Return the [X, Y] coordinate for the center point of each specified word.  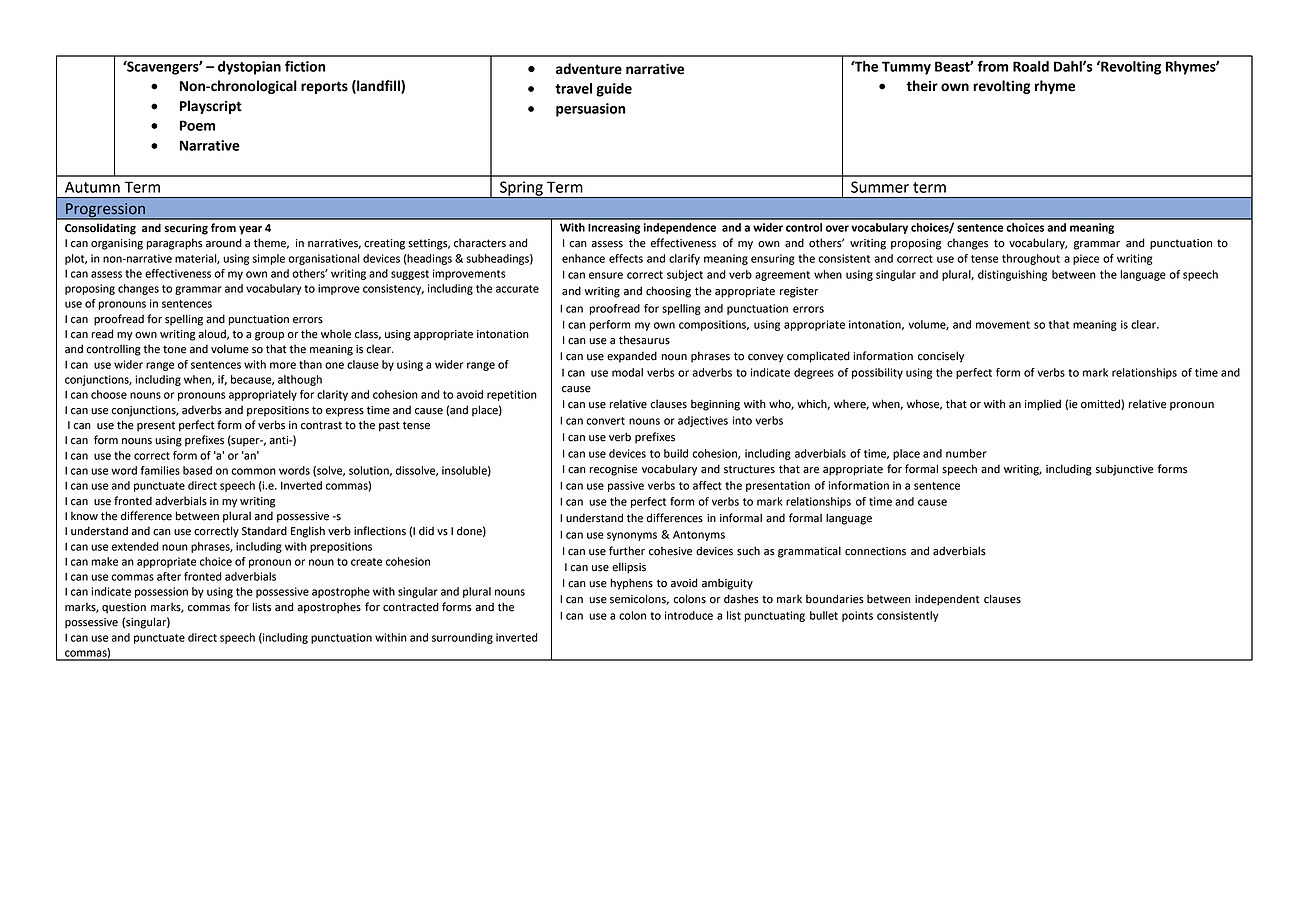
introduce [689, 615]
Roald [1031, 66]
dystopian [249, 68]
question [124, 608]
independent [947, 600]
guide [614, 90]
